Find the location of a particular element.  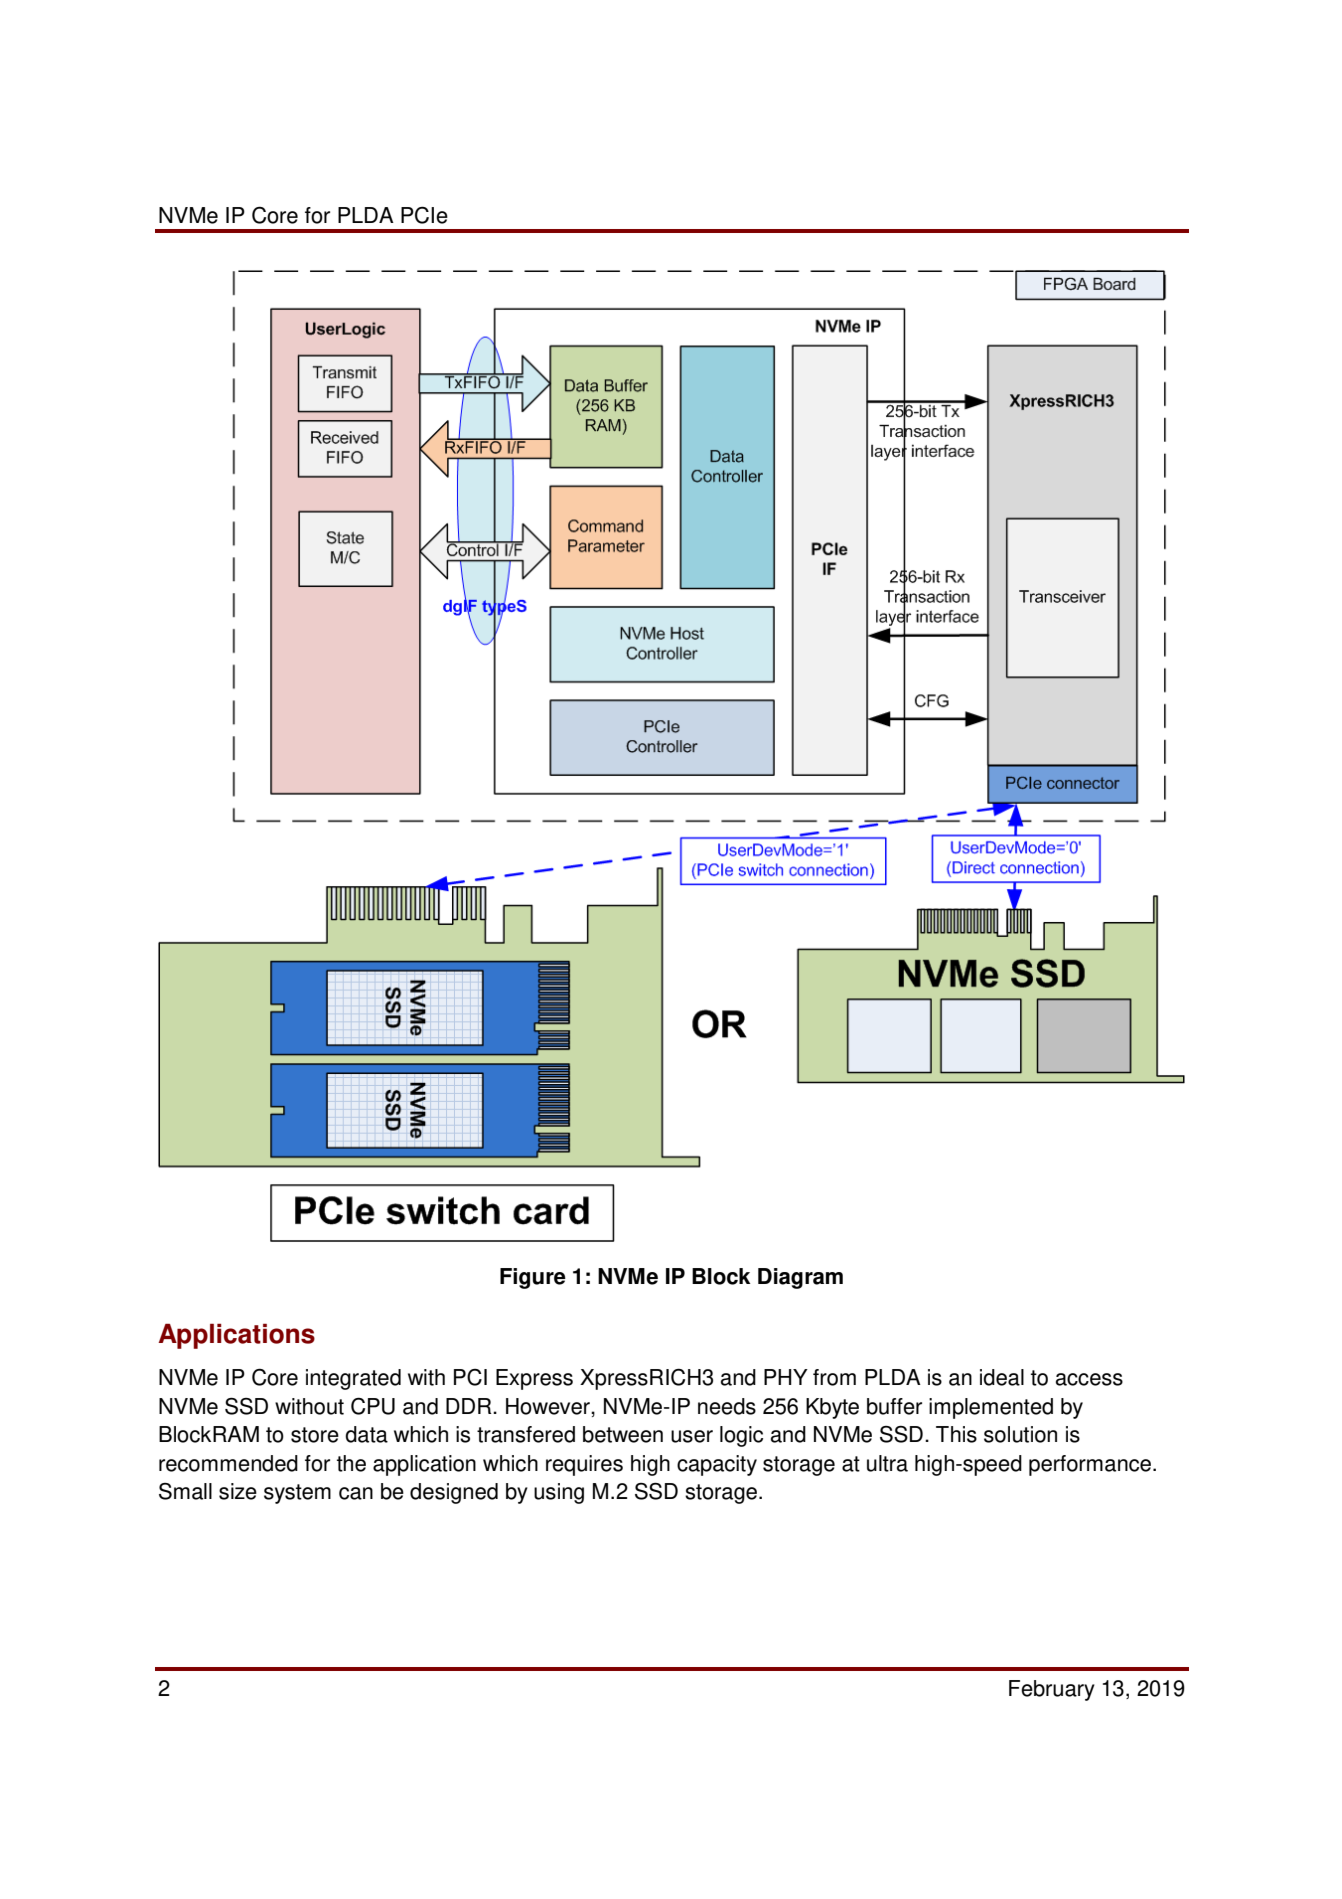

between is located at coordinates (623, 1434).
